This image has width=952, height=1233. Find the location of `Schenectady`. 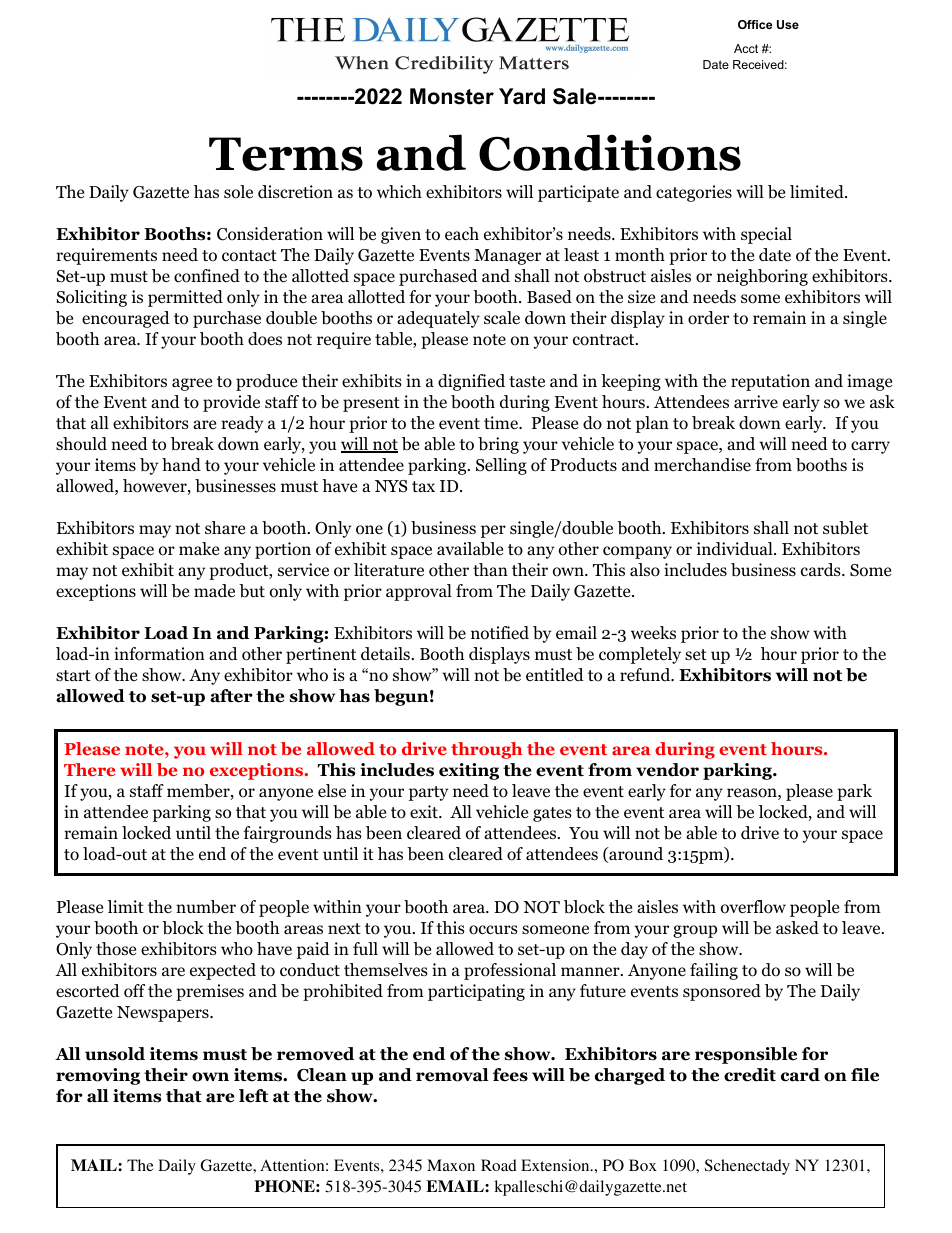

Schenectady is located at coordinates (747, 1167).
